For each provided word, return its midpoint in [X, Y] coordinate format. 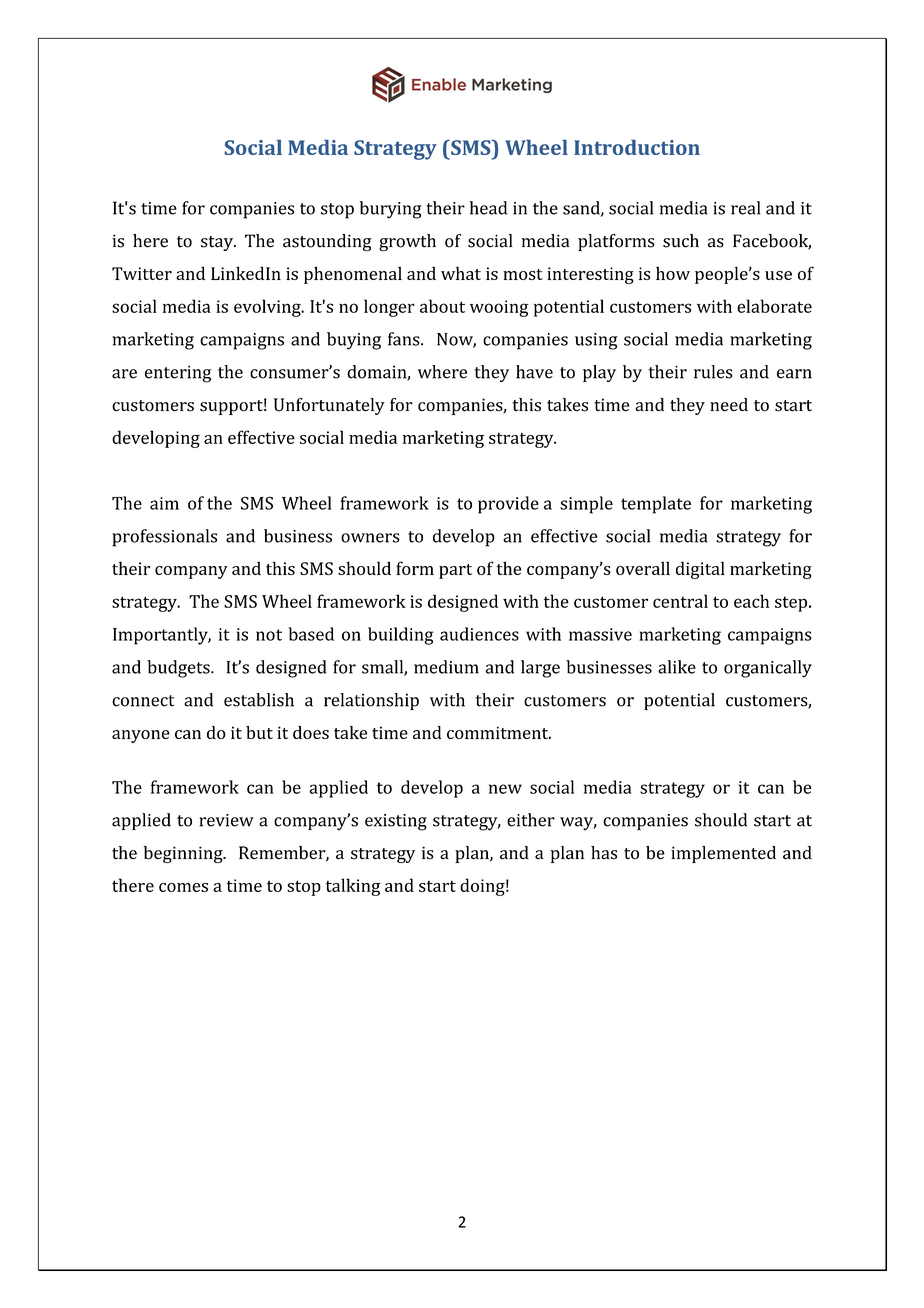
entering [178, 374]
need [729, 405]
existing [396, 822]
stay [218, 243]
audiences [479, 634]
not [269, 635]
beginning [184, 854]
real [745, 208]
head [488, 208]
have [534, 372]
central [680, 601]
